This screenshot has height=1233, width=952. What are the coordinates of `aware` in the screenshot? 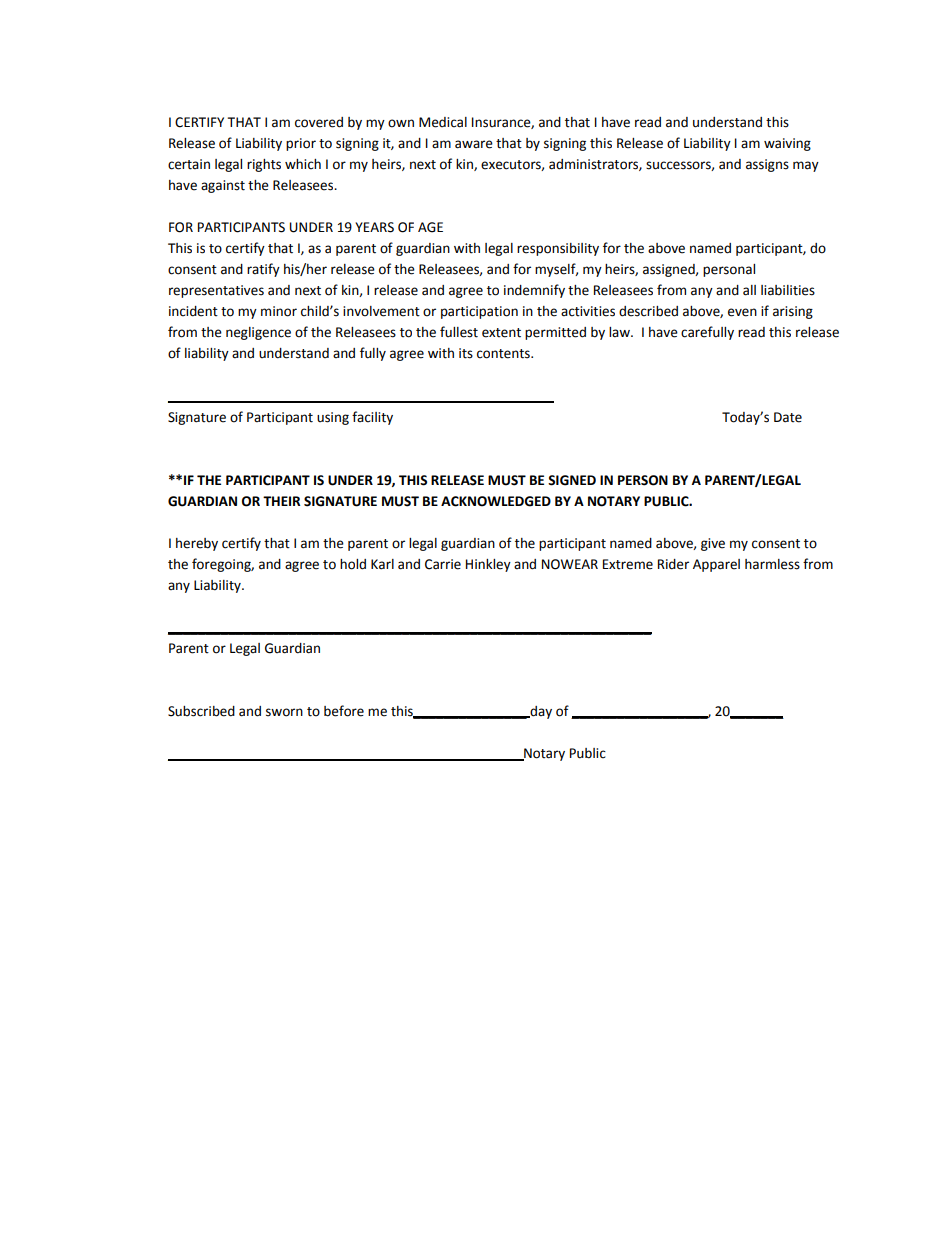 It's located at (474, 144).
